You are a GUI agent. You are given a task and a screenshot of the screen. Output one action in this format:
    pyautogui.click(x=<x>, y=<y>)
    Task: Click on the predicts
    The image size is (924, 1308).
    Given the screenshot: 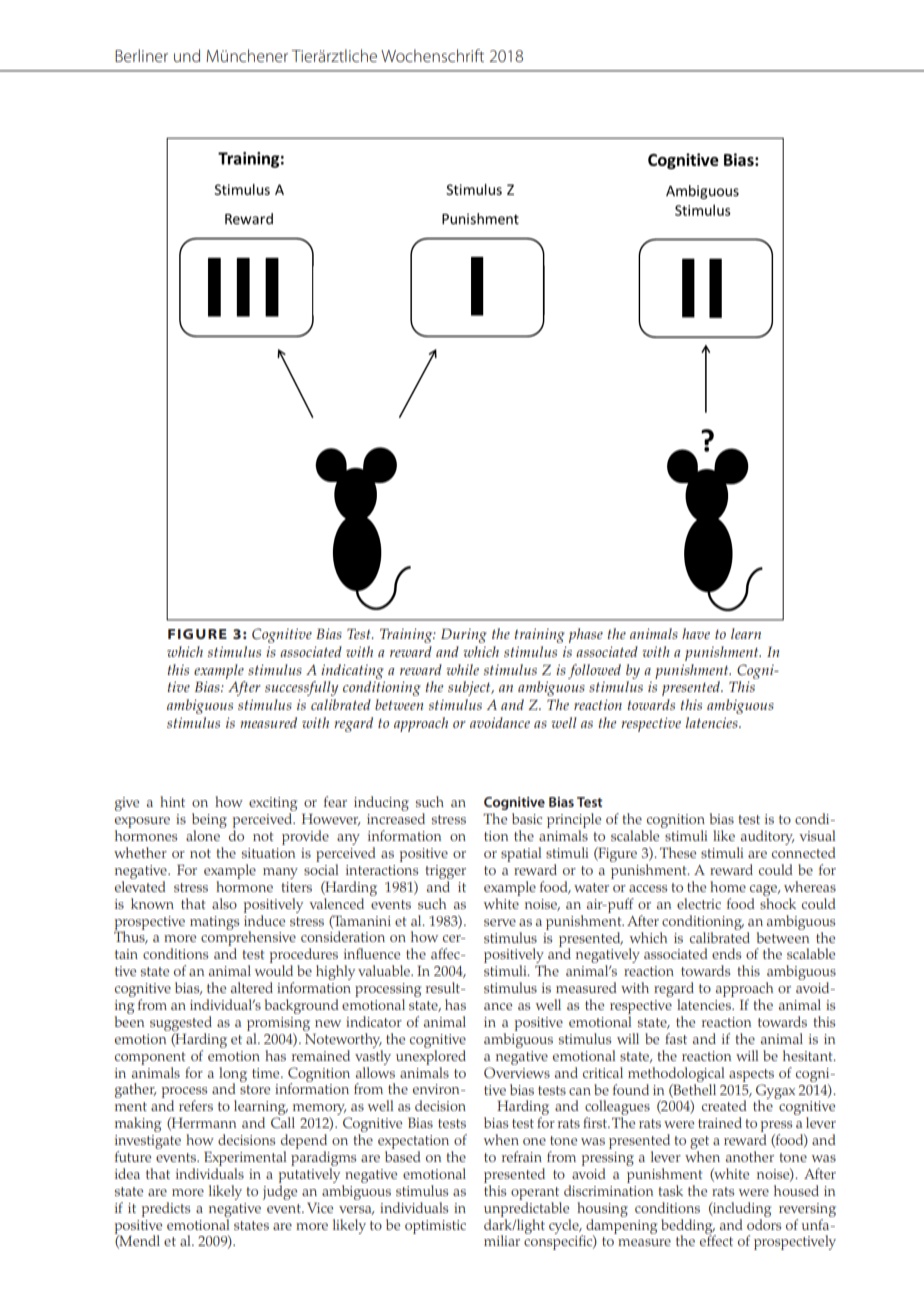 What is the action you would take?
    pyautogui.click(x=166, y=1209)
